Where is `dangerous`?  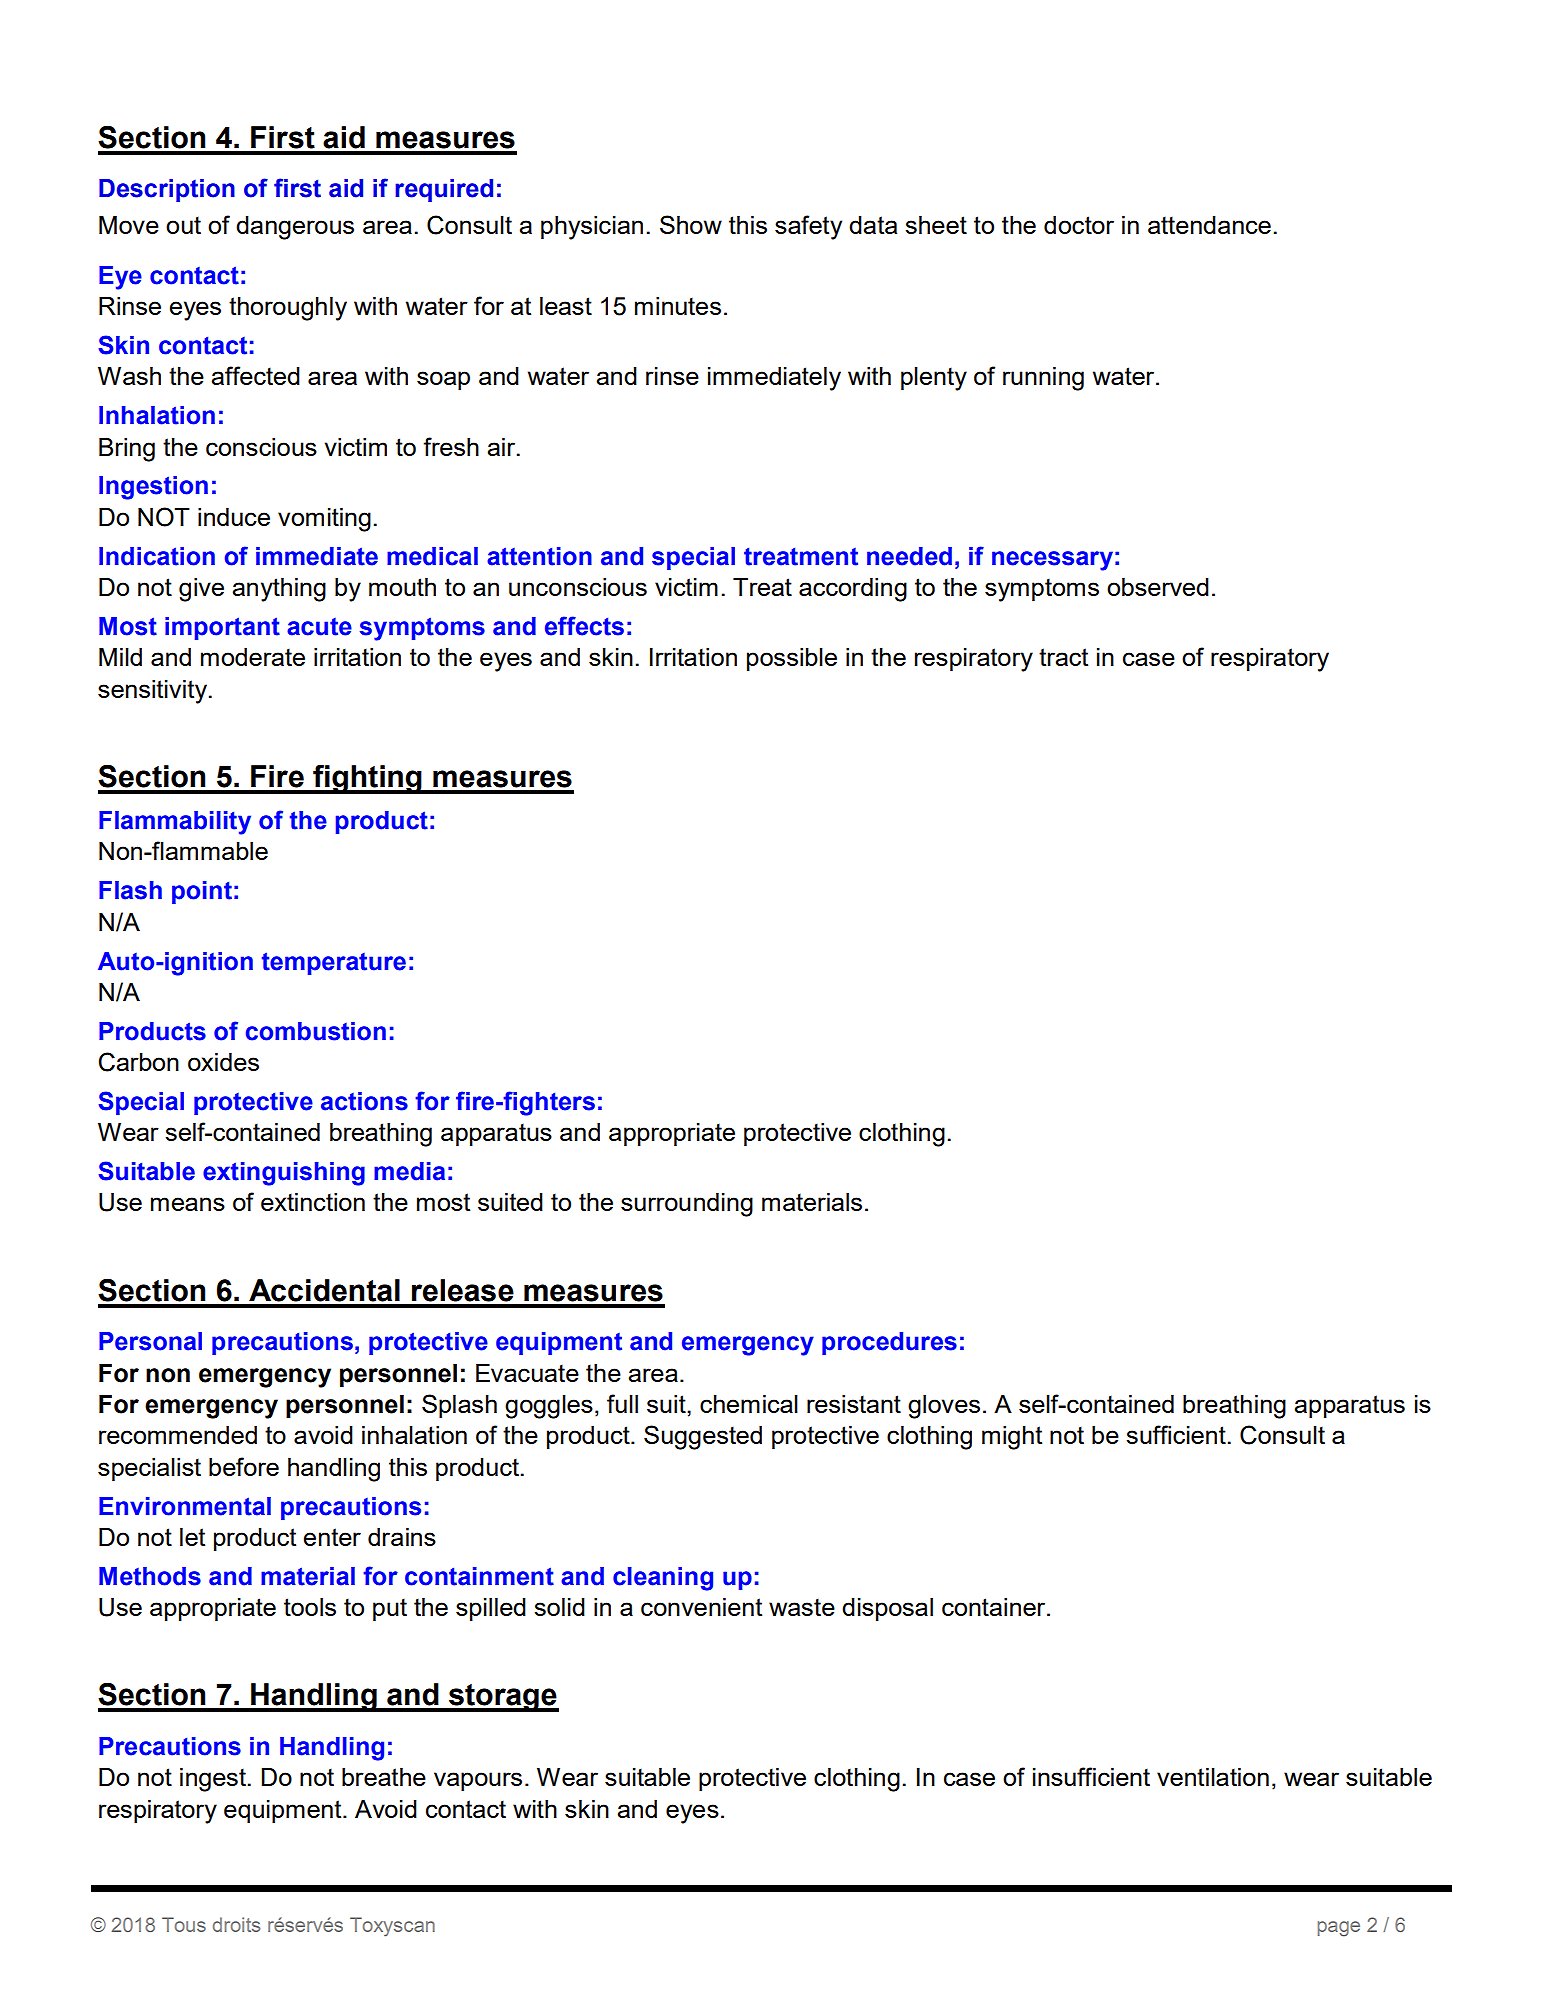
dangerous is located at coordinates (295, 228).
